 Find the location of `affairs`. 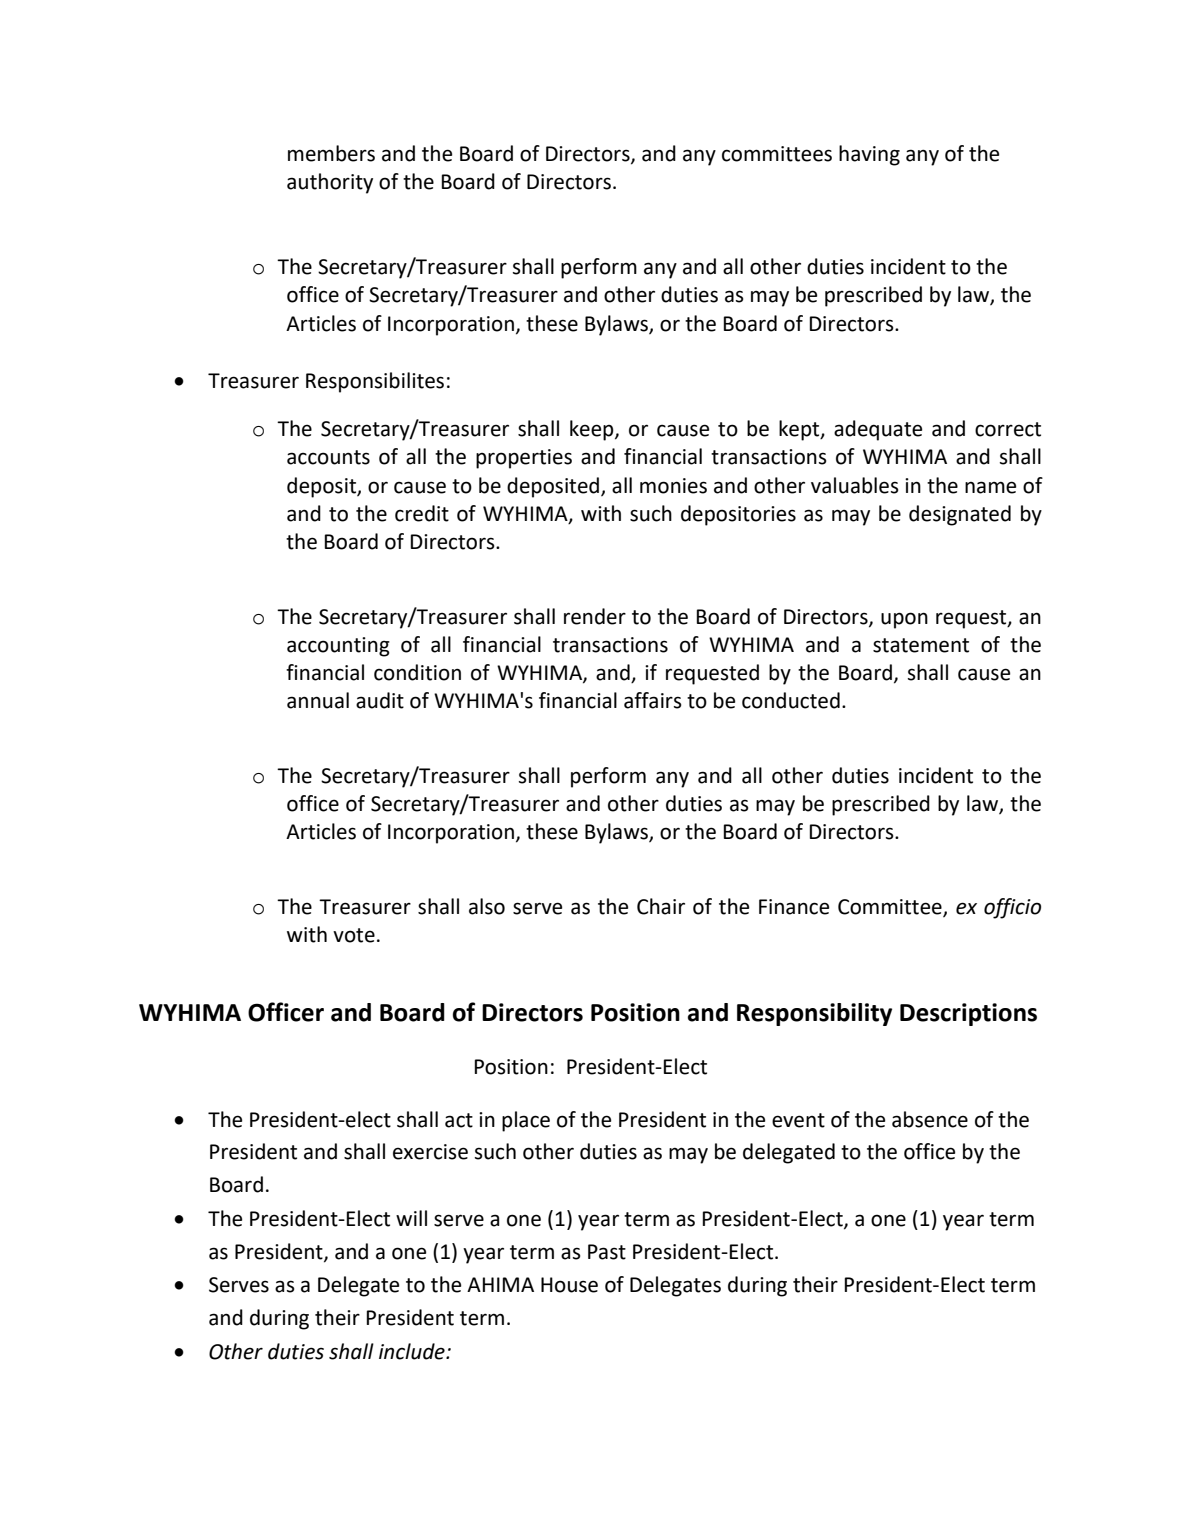

affairs is located at coordinates (653, 700).
